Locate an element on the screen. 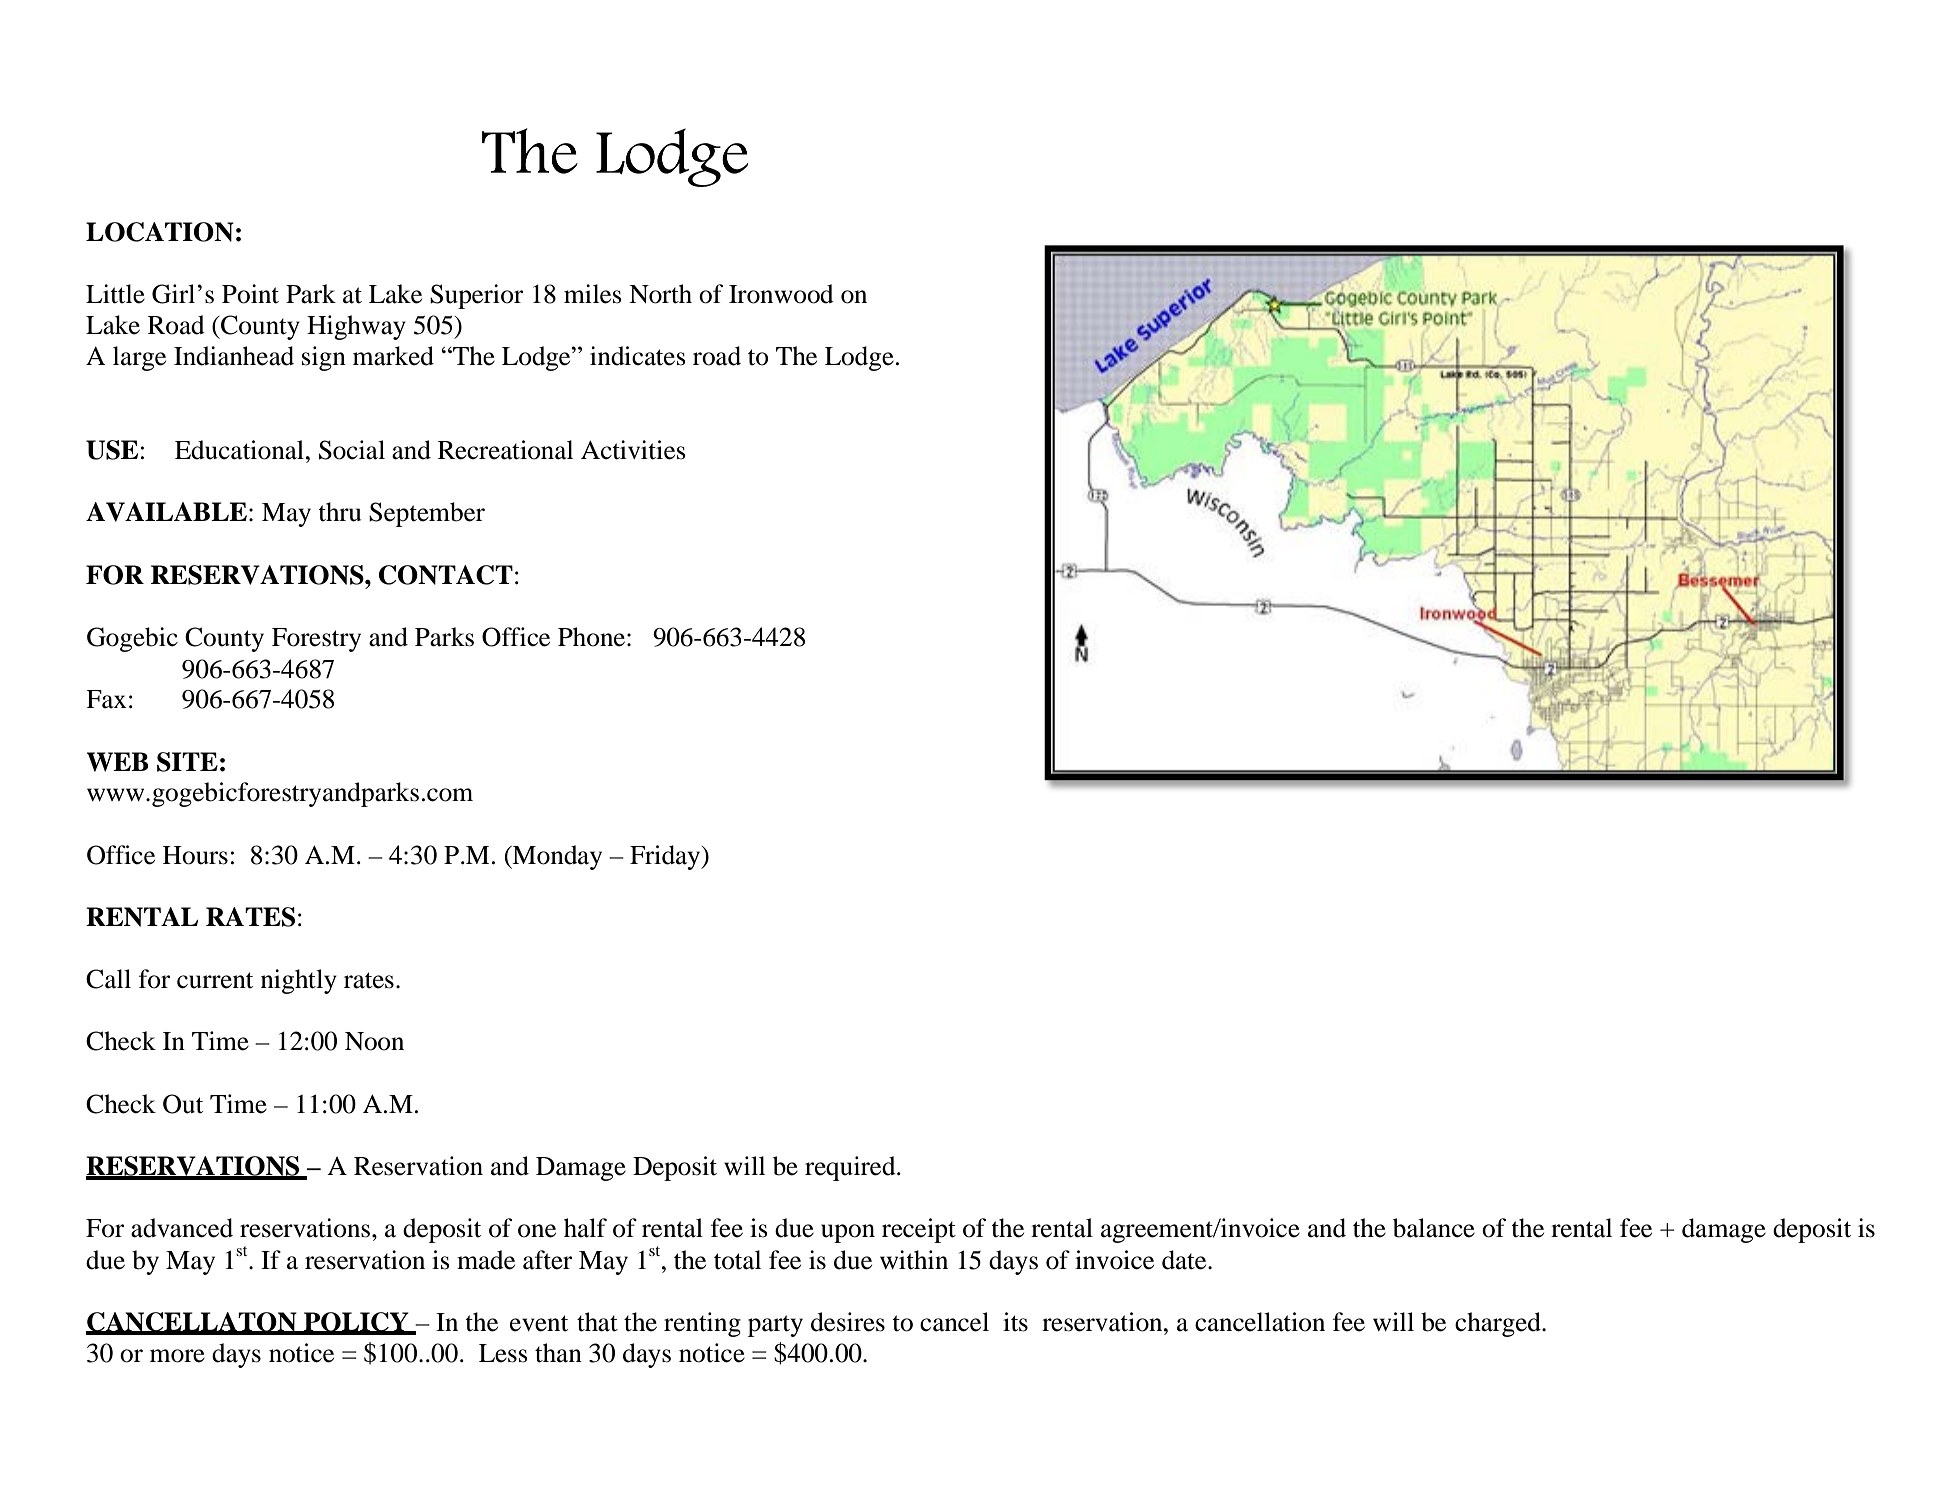 This screenshot has height=1508, width=1951. North is located at coordinates (660, 294).
